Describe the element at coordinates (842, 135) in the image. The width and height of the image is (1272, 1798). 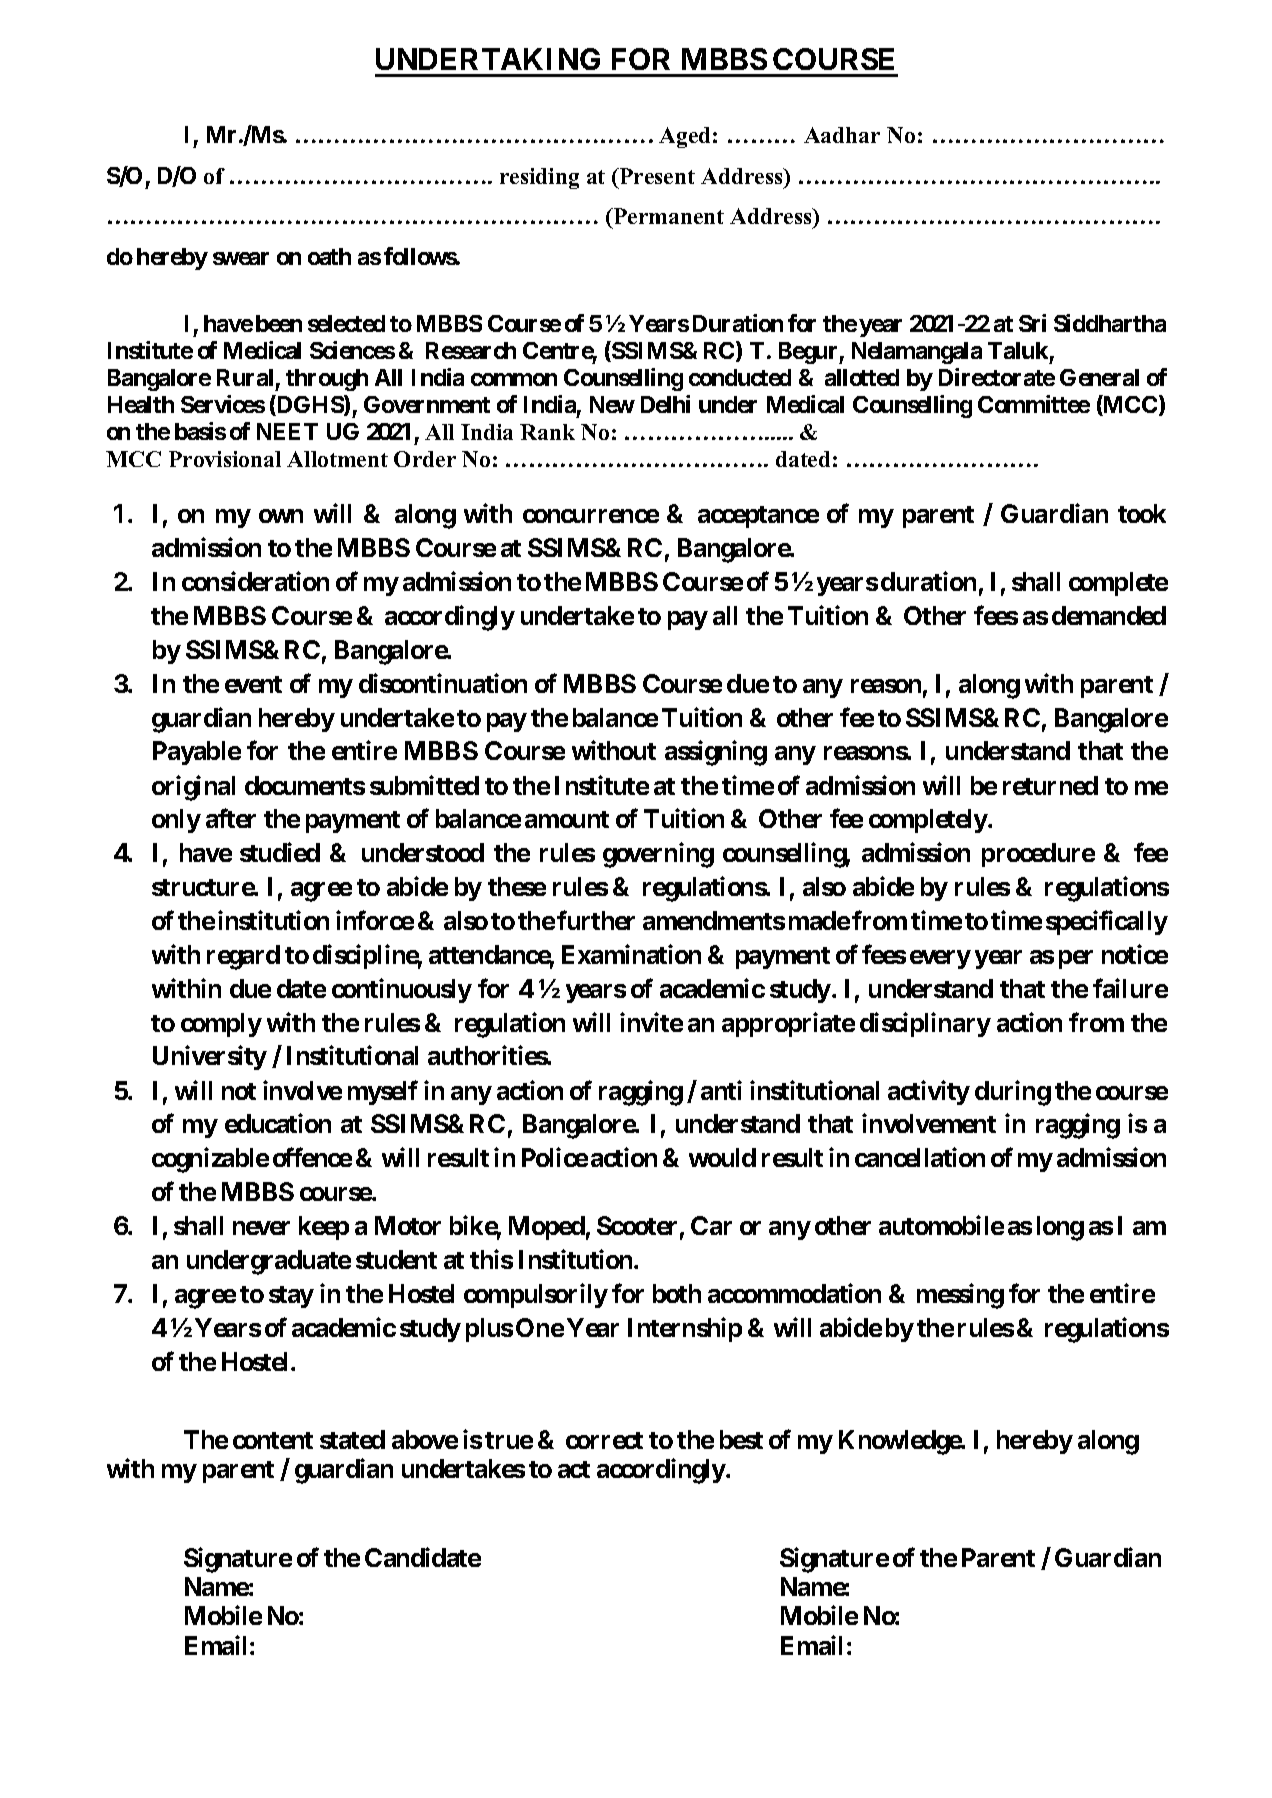
I see `Aadhar` at that location.
